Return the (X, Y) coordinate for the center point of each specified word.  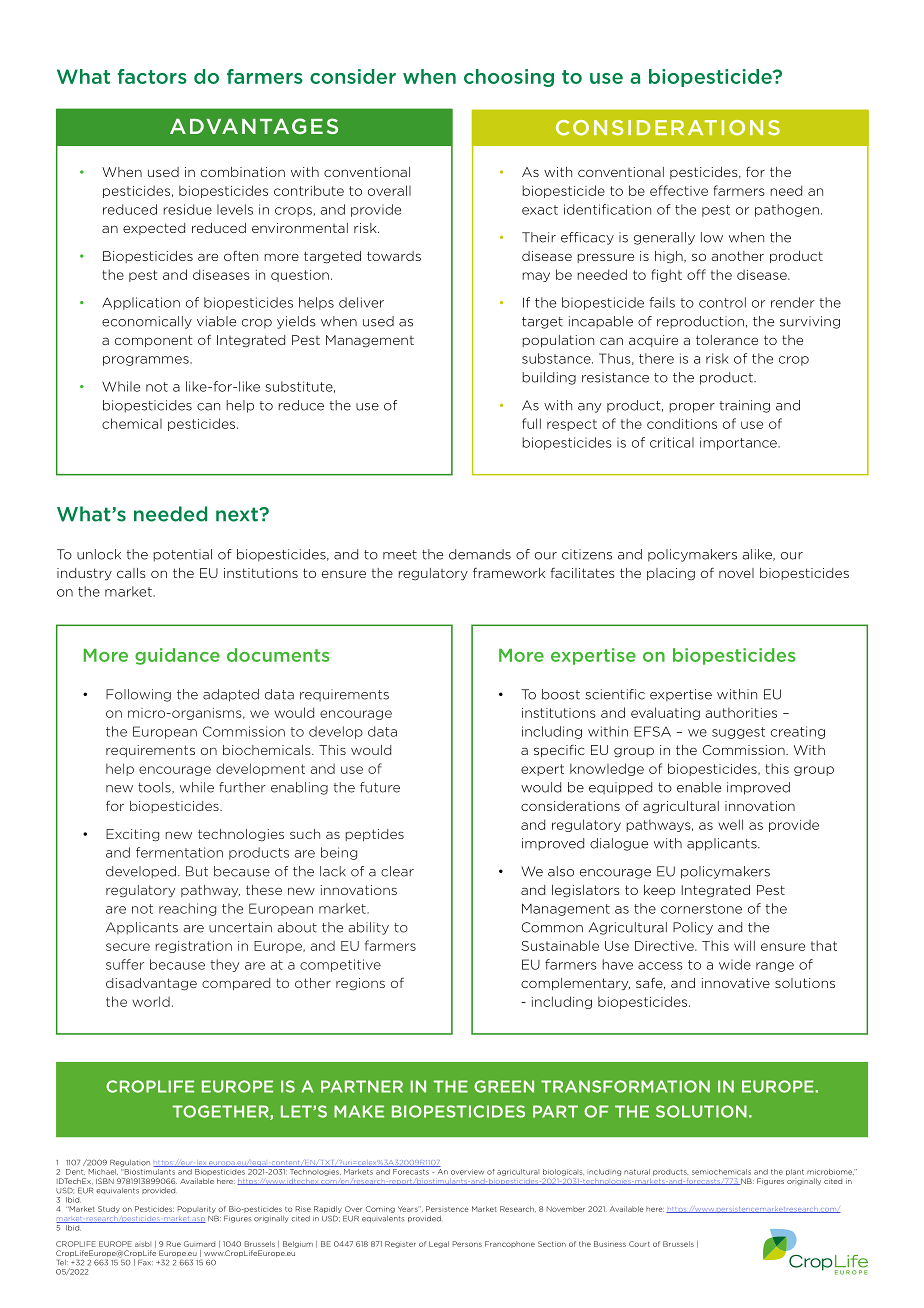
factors (152, 76)
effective (679, 190)
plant (795, 1172)
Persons (467, 1244)
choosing (509, 78)
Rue (174, 1244)
